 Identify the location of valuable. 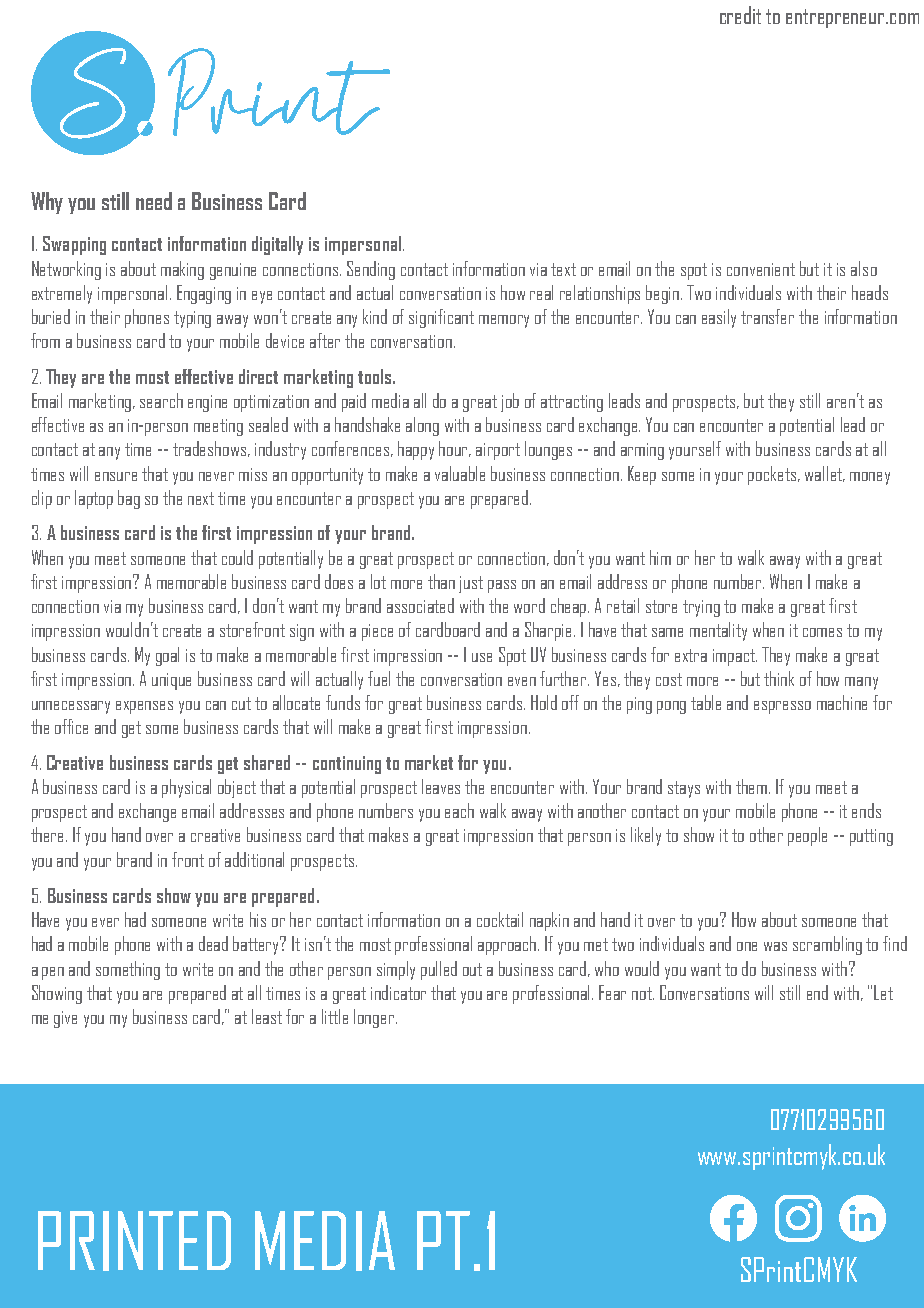
(460, 473).
